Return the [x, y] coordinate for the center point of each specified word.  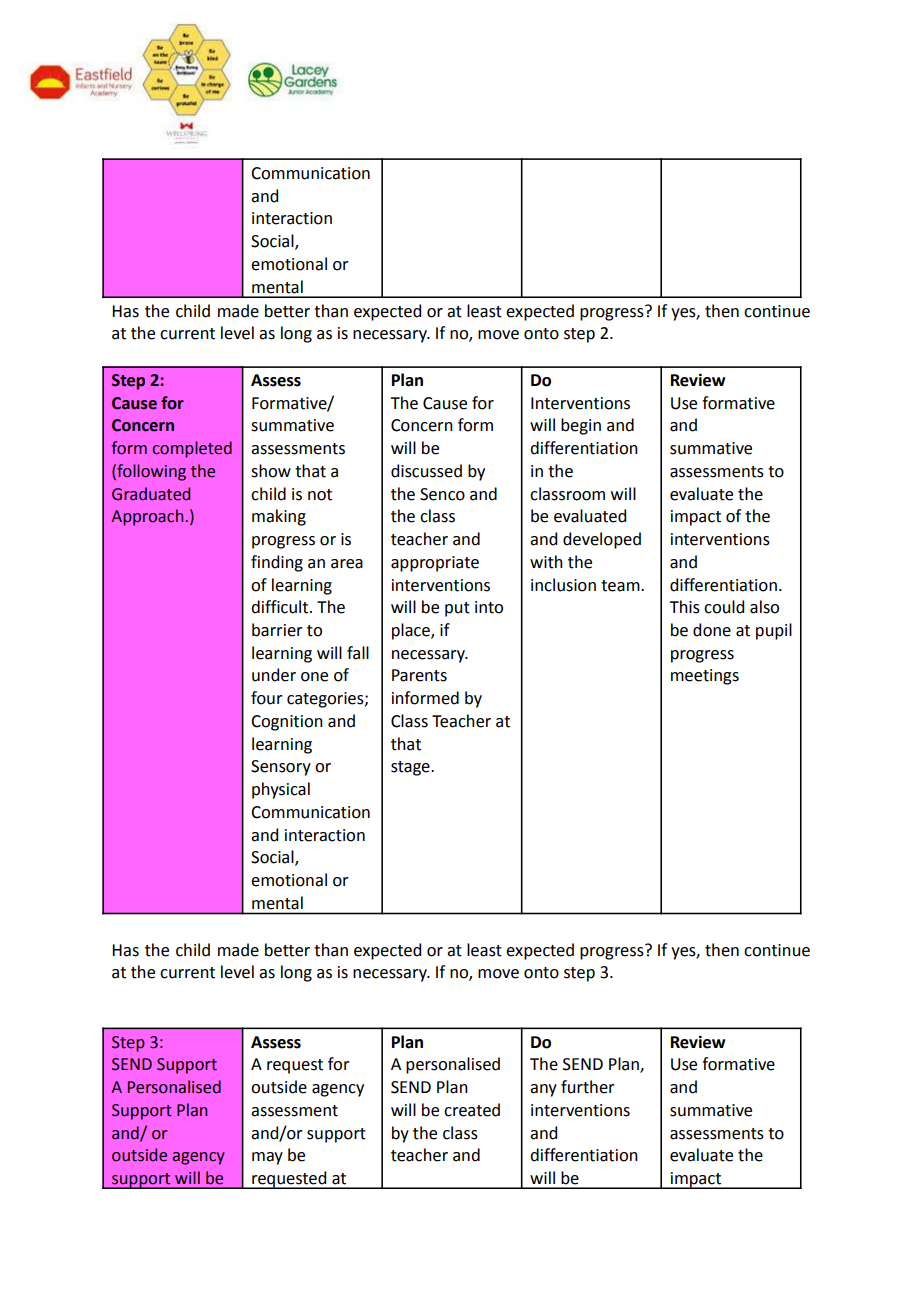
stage [411, 768]
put [457, 609]
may [267, 1158]
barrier [277, 630]
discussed [426, 471]
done [712, 630]
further [588, 1087]
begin [581, 426]
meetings [705, 677]
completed [192, 449]
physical [281, 790]
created [472, 1110]
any [543, 1090]
